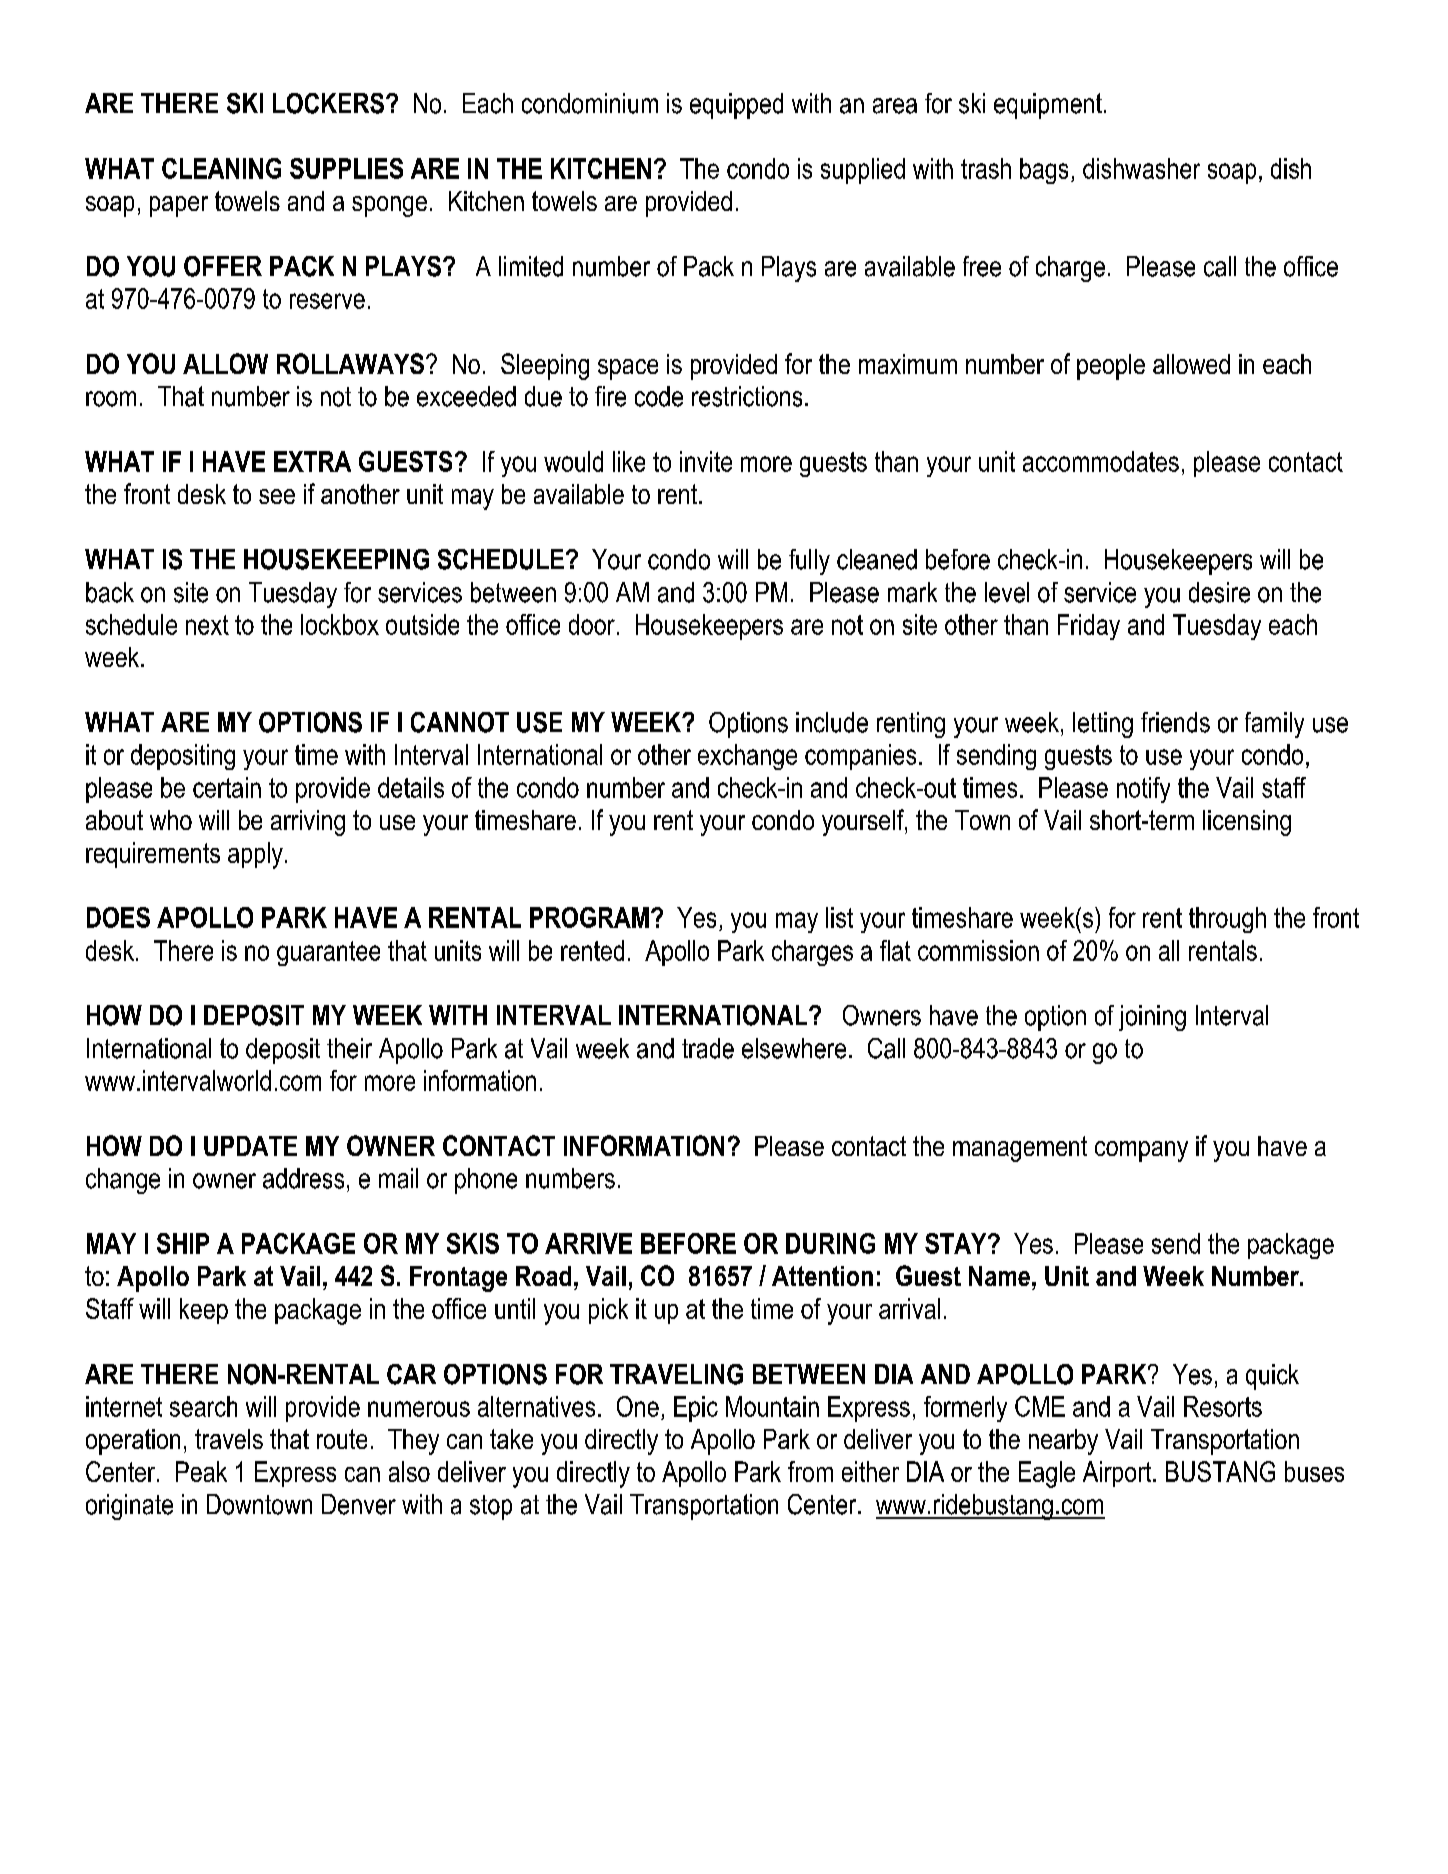 The width and height of the page is (1448, 1874). Describe the element at coordinates (227, 787) in the page. I see `certain` at that location.
